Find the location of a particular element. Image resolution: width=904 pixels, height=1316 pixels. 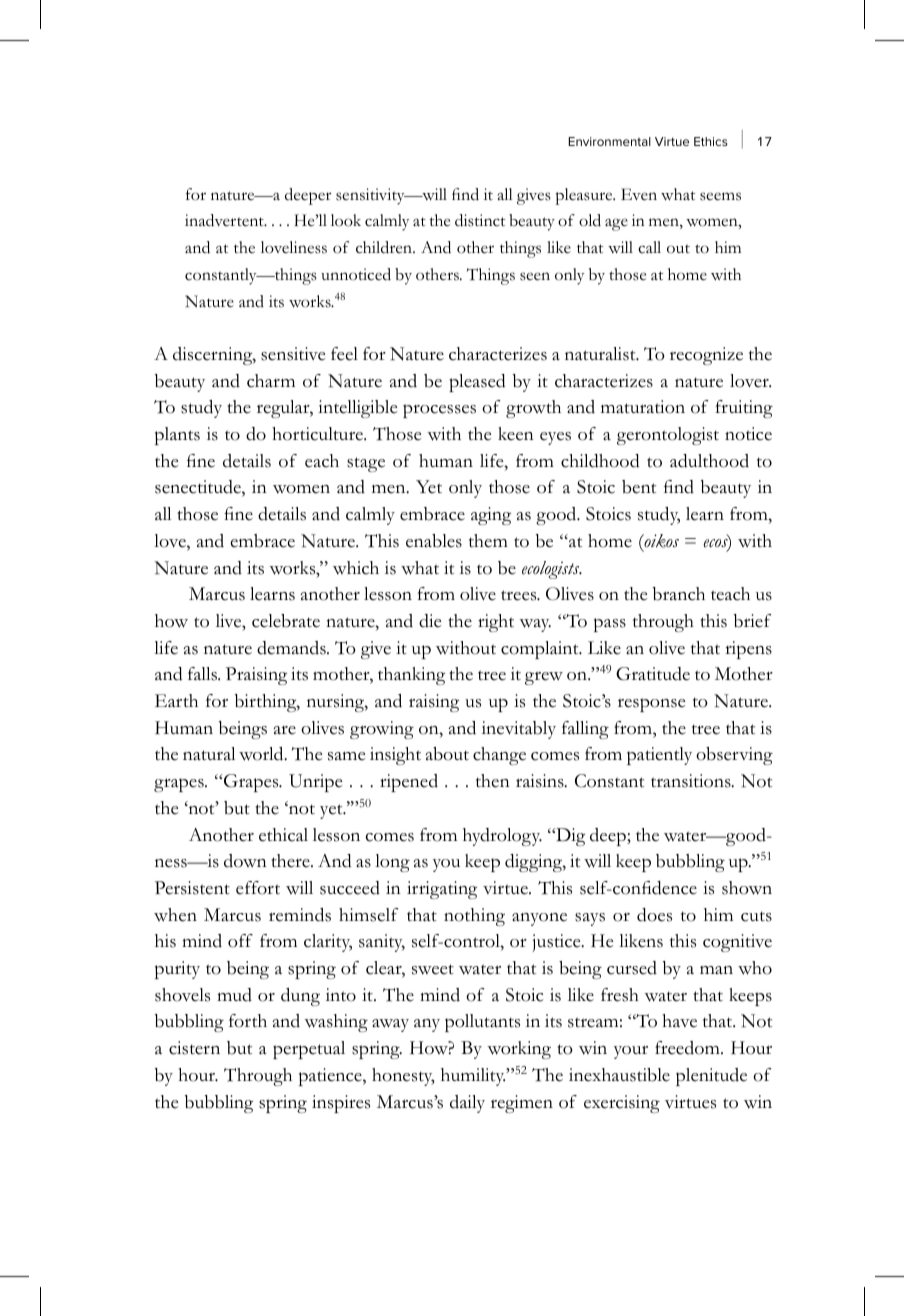

Ethics is located at coordinates (711, 141).
